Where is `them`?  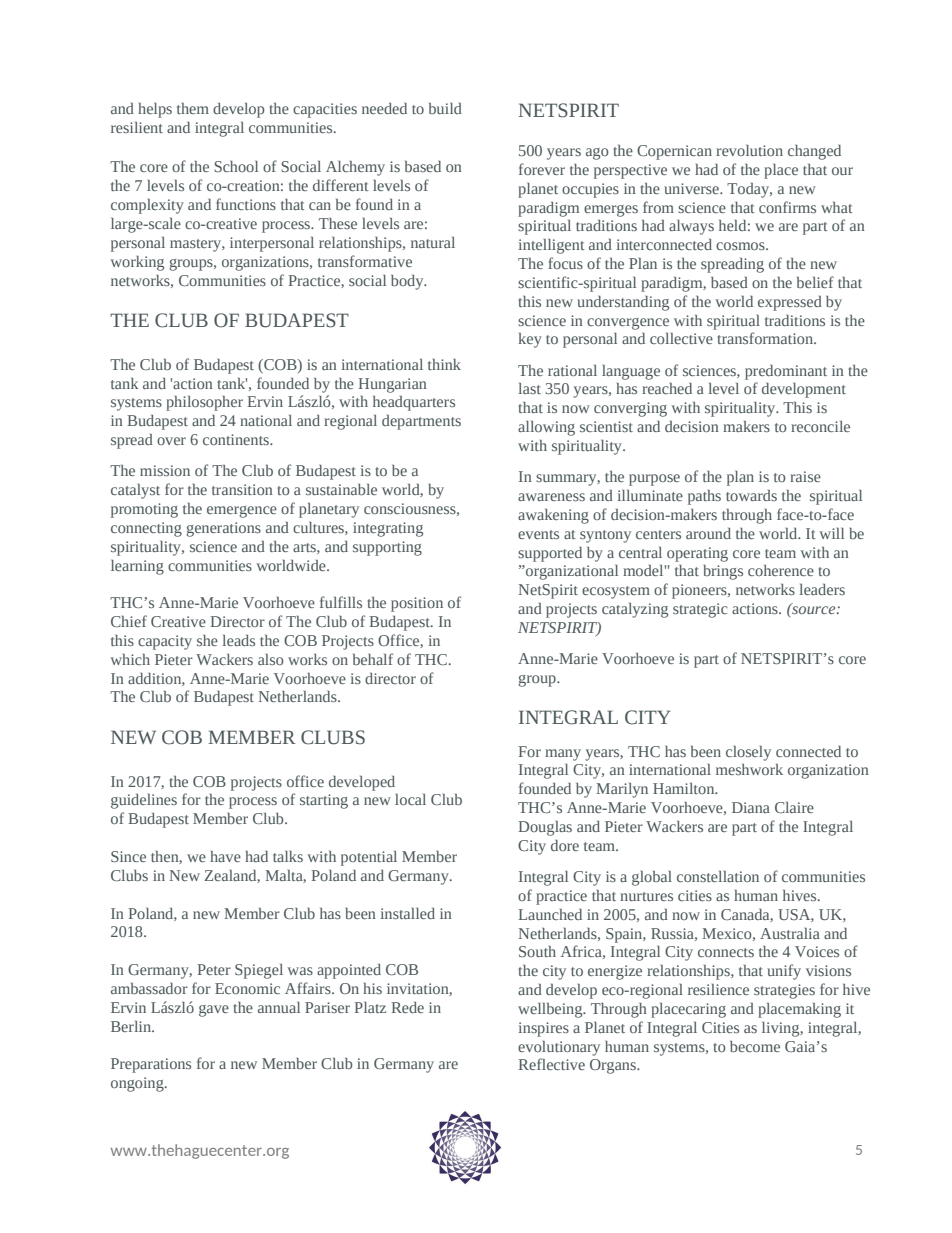 them is located at coordinates (193, 108).
